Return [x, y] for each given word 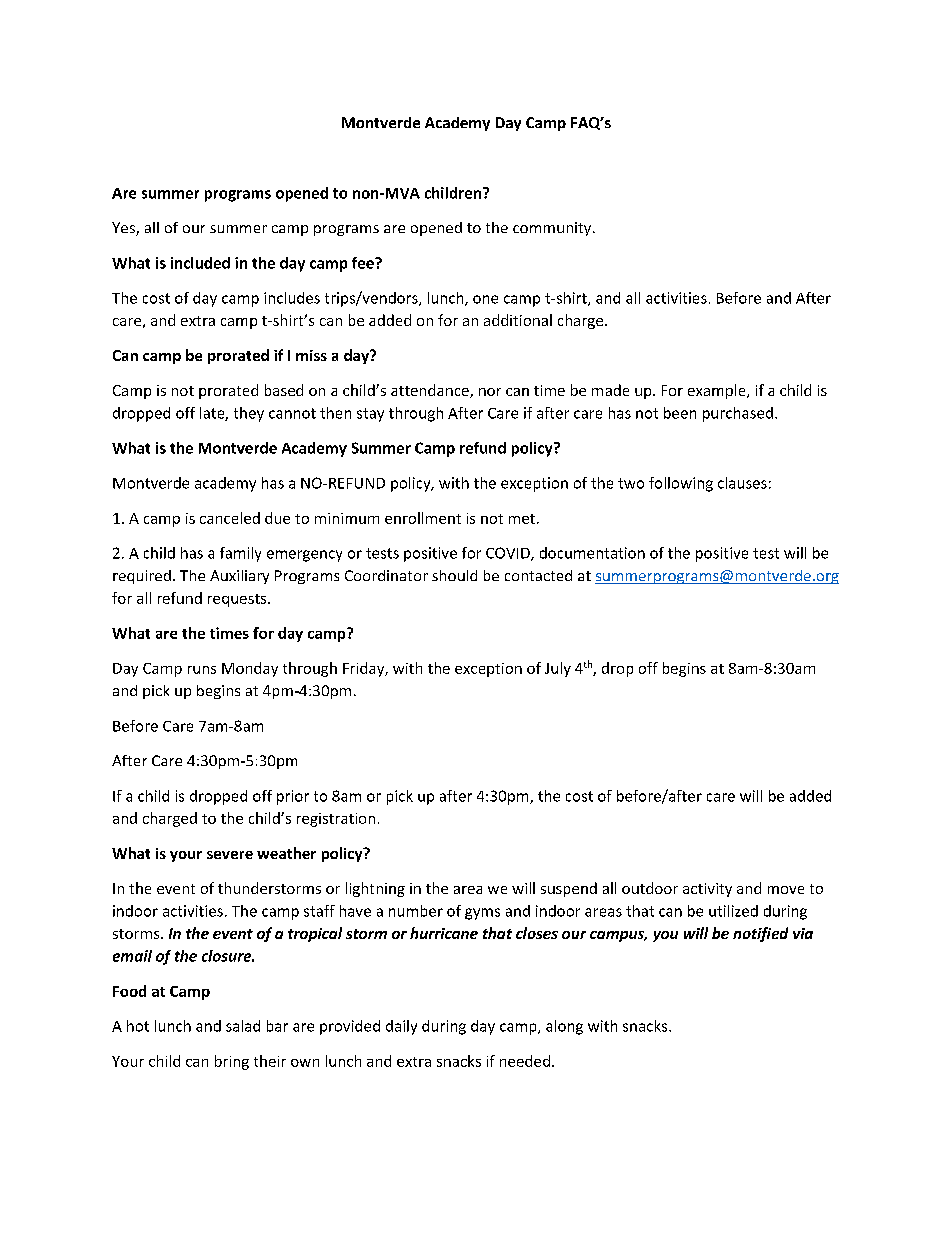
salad [243, 1026]
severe [230, 855]
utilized [733, 911]
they [249, 414]
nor [490, 392]
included [200, 263]
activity [707, 890]
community [553, 229]
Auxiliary [239, 577]
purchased [738, 414]
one [485, 299]
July [558, 669]
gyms [482, 914]
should [454, 575]
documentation [592, 553]
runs [202, 670]
